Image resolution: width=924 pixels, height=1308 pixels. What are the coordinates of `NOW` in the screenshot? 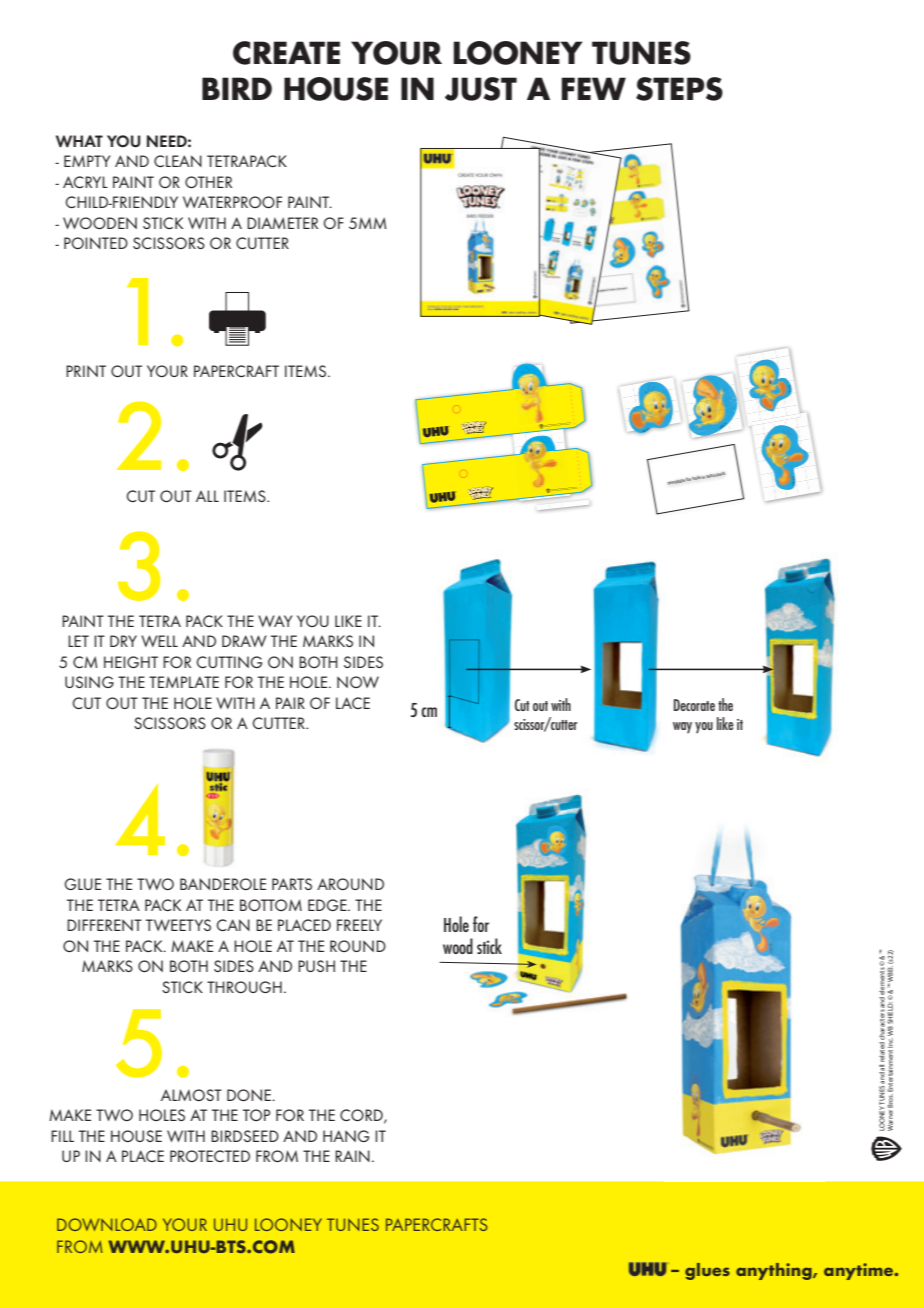 It's located at (358, 682).
